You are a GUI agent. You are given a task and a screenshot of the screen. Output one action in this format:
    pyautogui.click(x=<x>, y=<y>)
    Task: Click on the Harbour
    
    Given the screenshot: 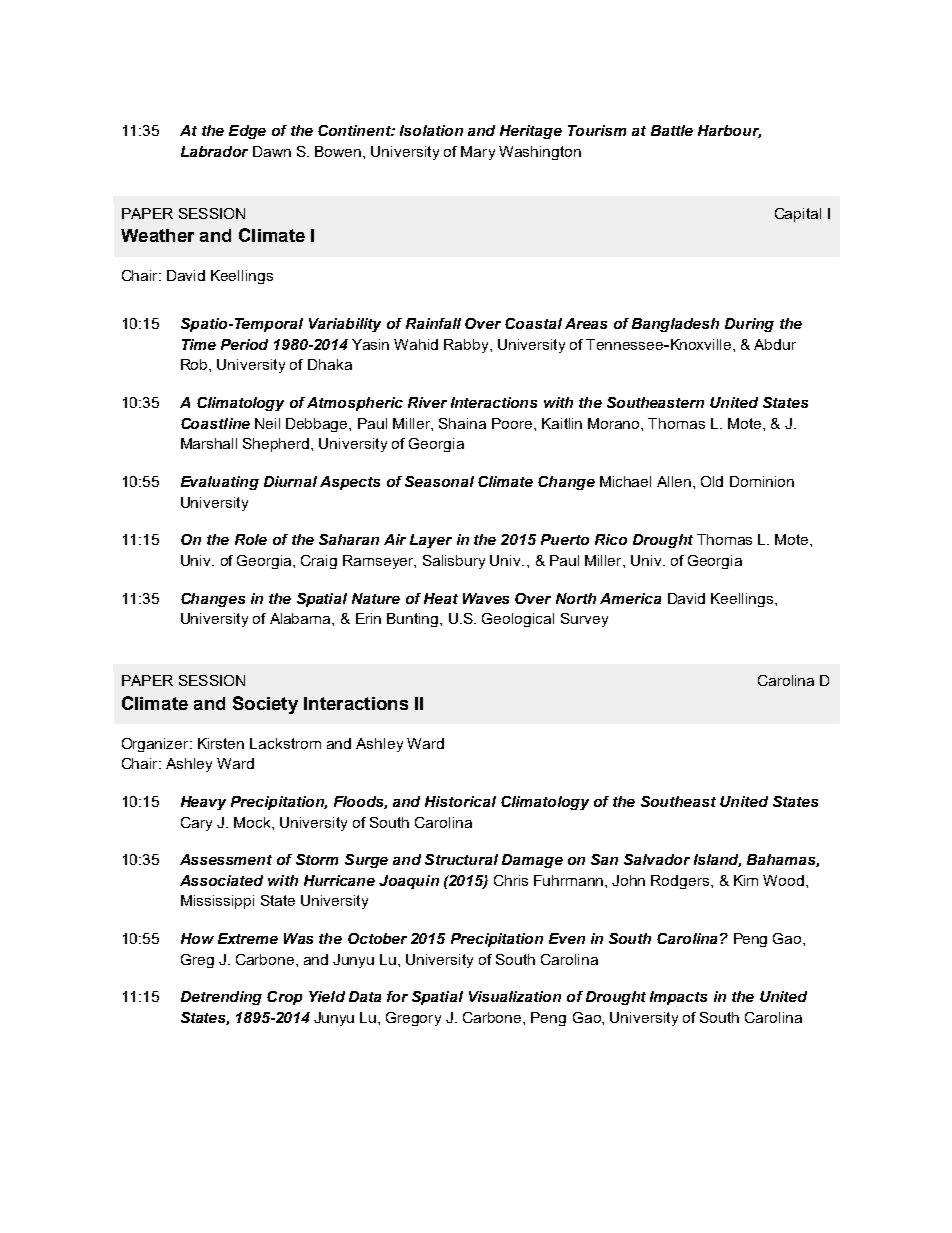 What is the action you would take?
    pyautogui.click(x=729, y=131)
